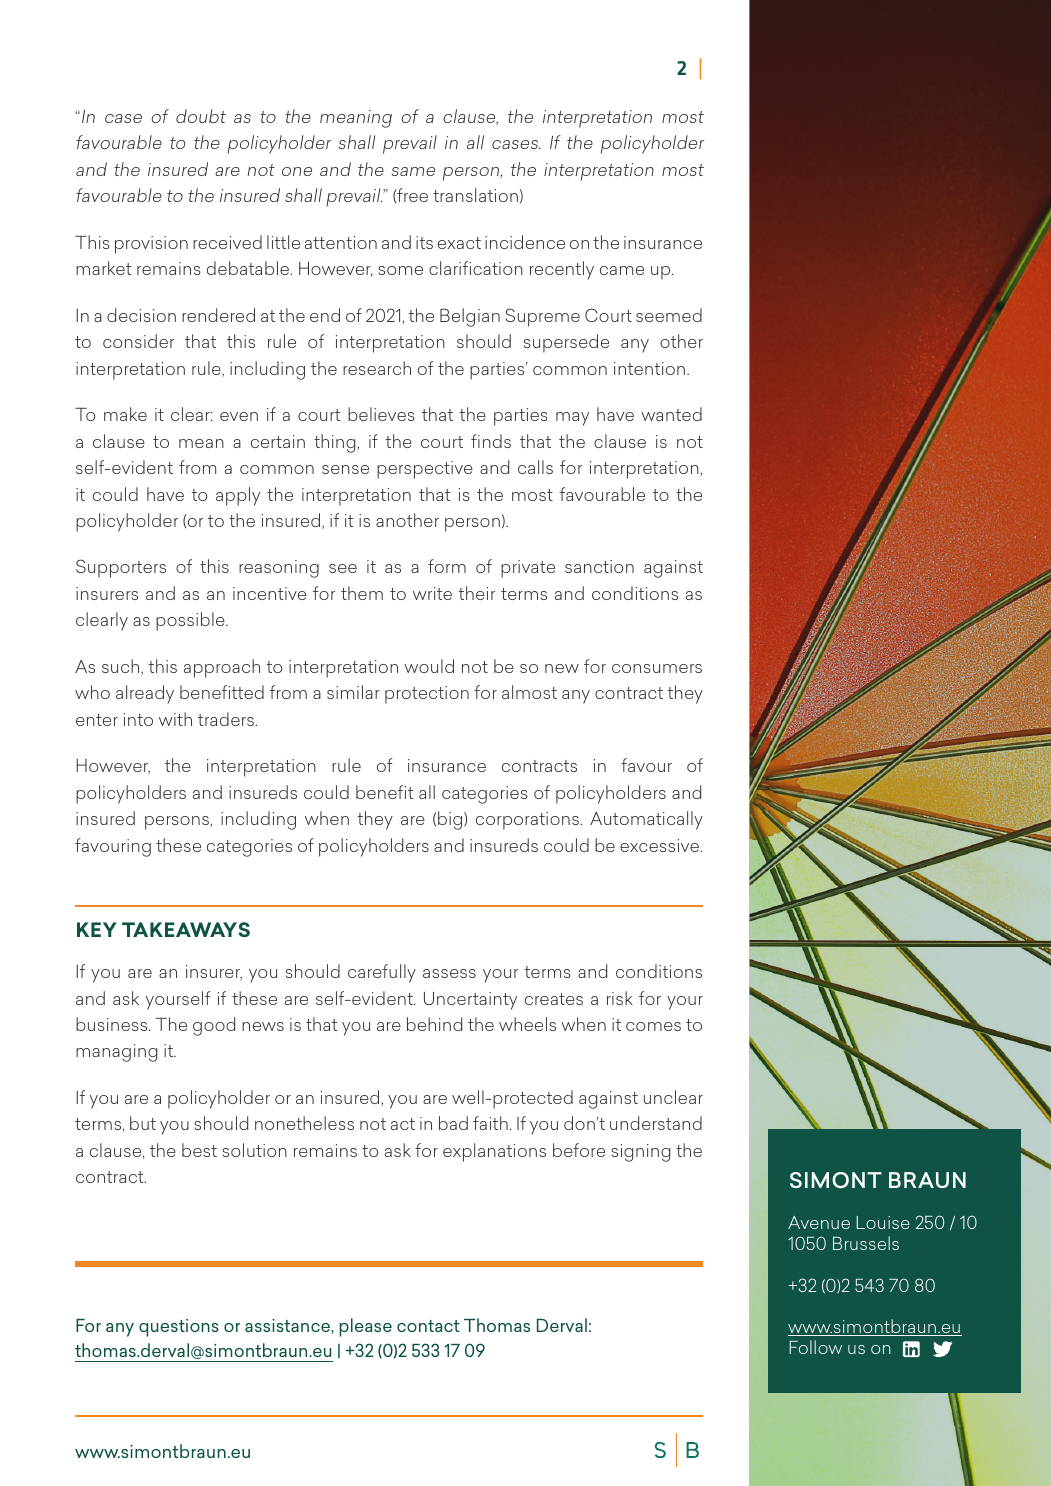  I want to click on Follow, so click(815, 1347).
